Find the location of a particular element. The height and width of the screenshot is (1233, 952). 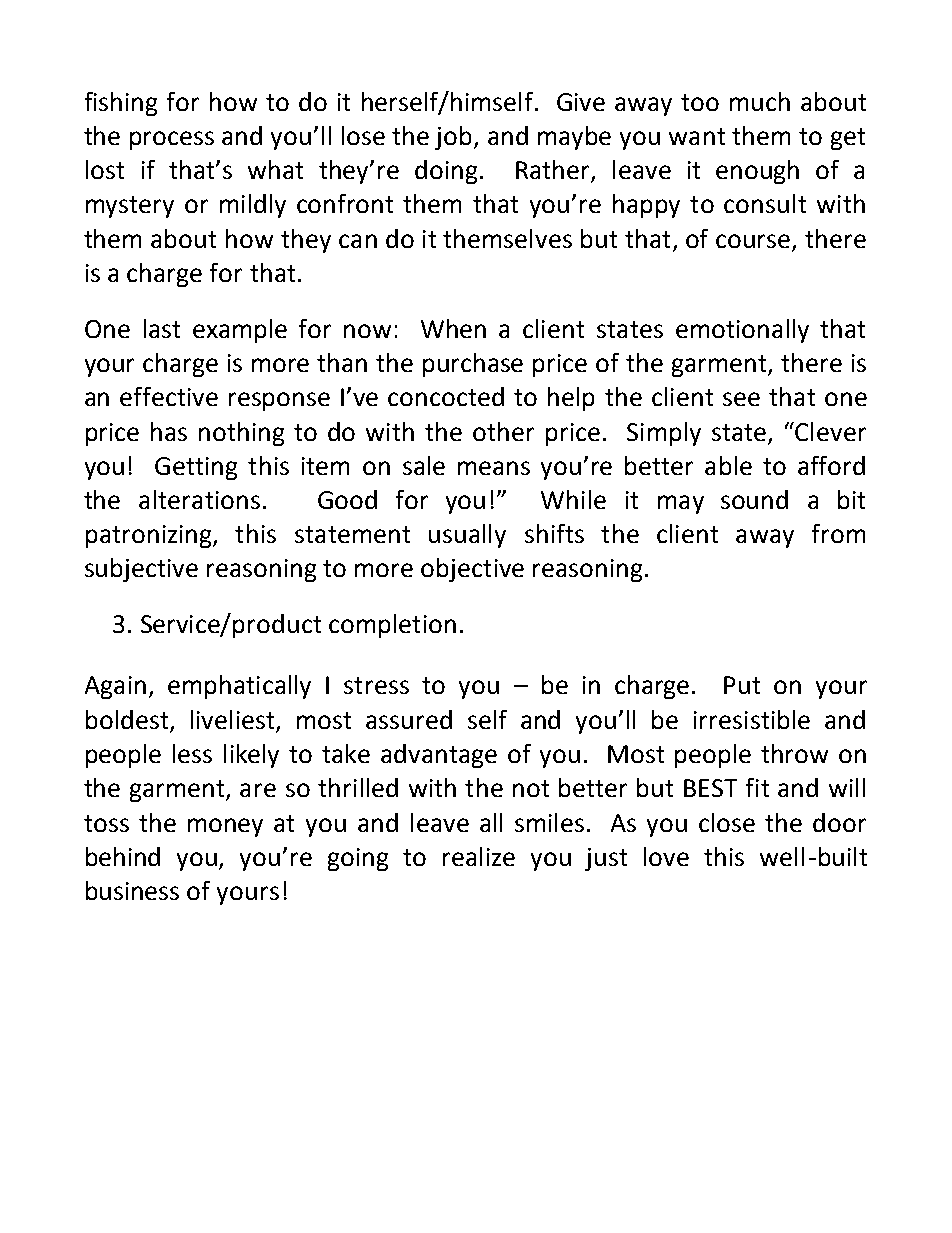

emotionally is located at coordinates (742, 331).
